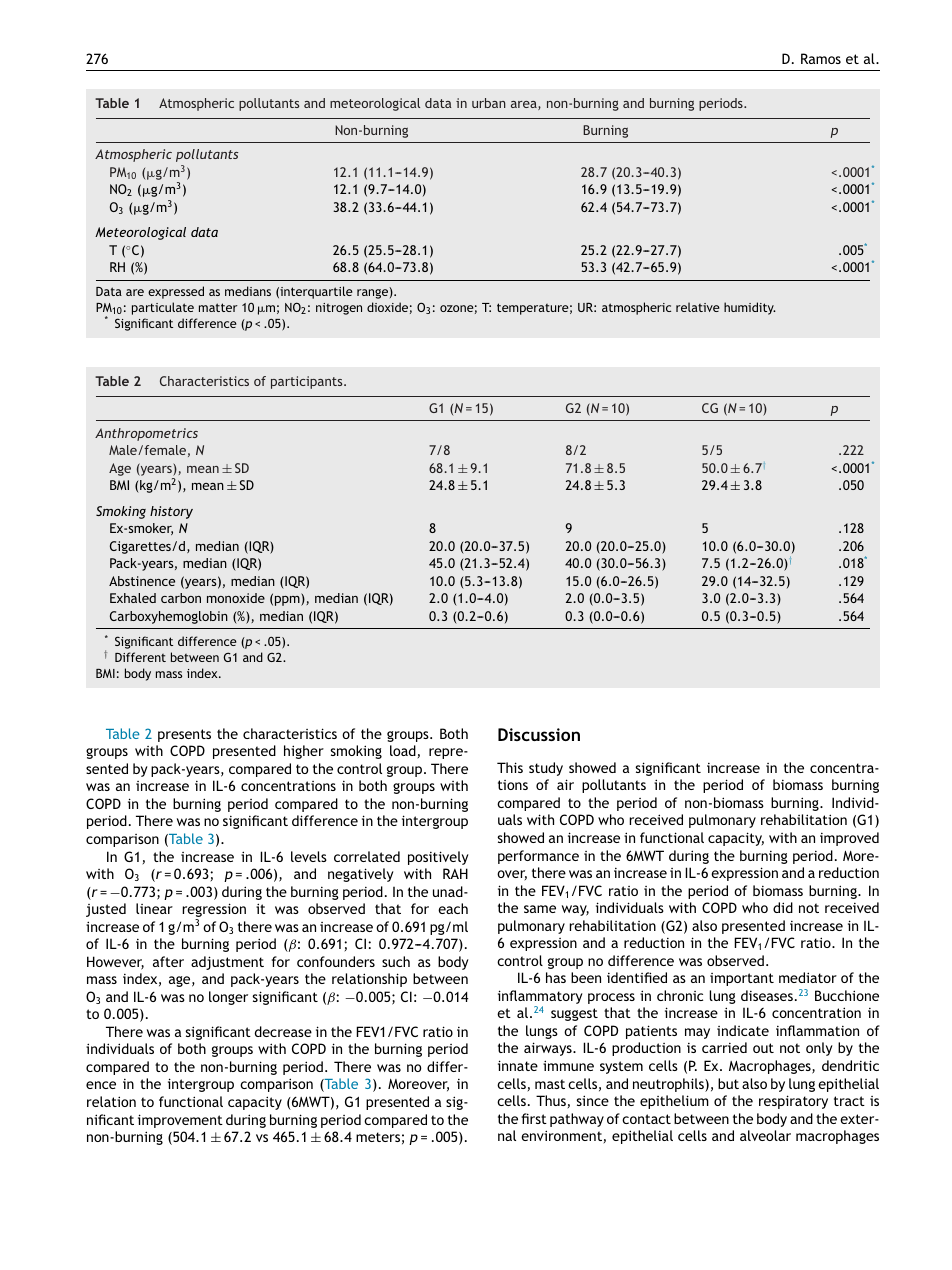 This image has height=1270, width=952. Describe the element at coordinates (821, 58) in the image. I see `Ramos` at that location.
